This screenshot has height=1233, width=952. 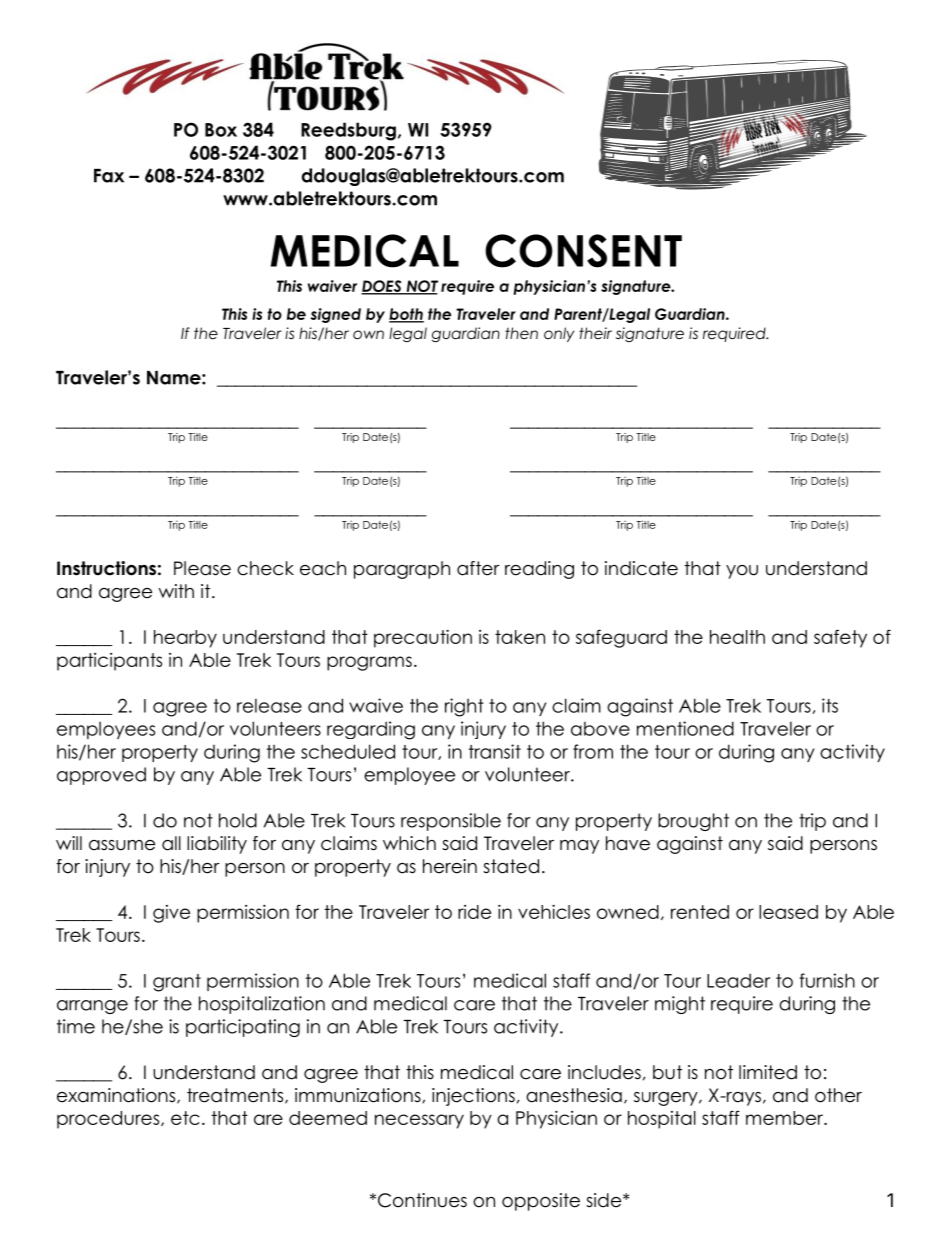 What do you see at coordinates (451, 822) in the screenshot?
I see `responsible` at bounding box center [451, 822].
